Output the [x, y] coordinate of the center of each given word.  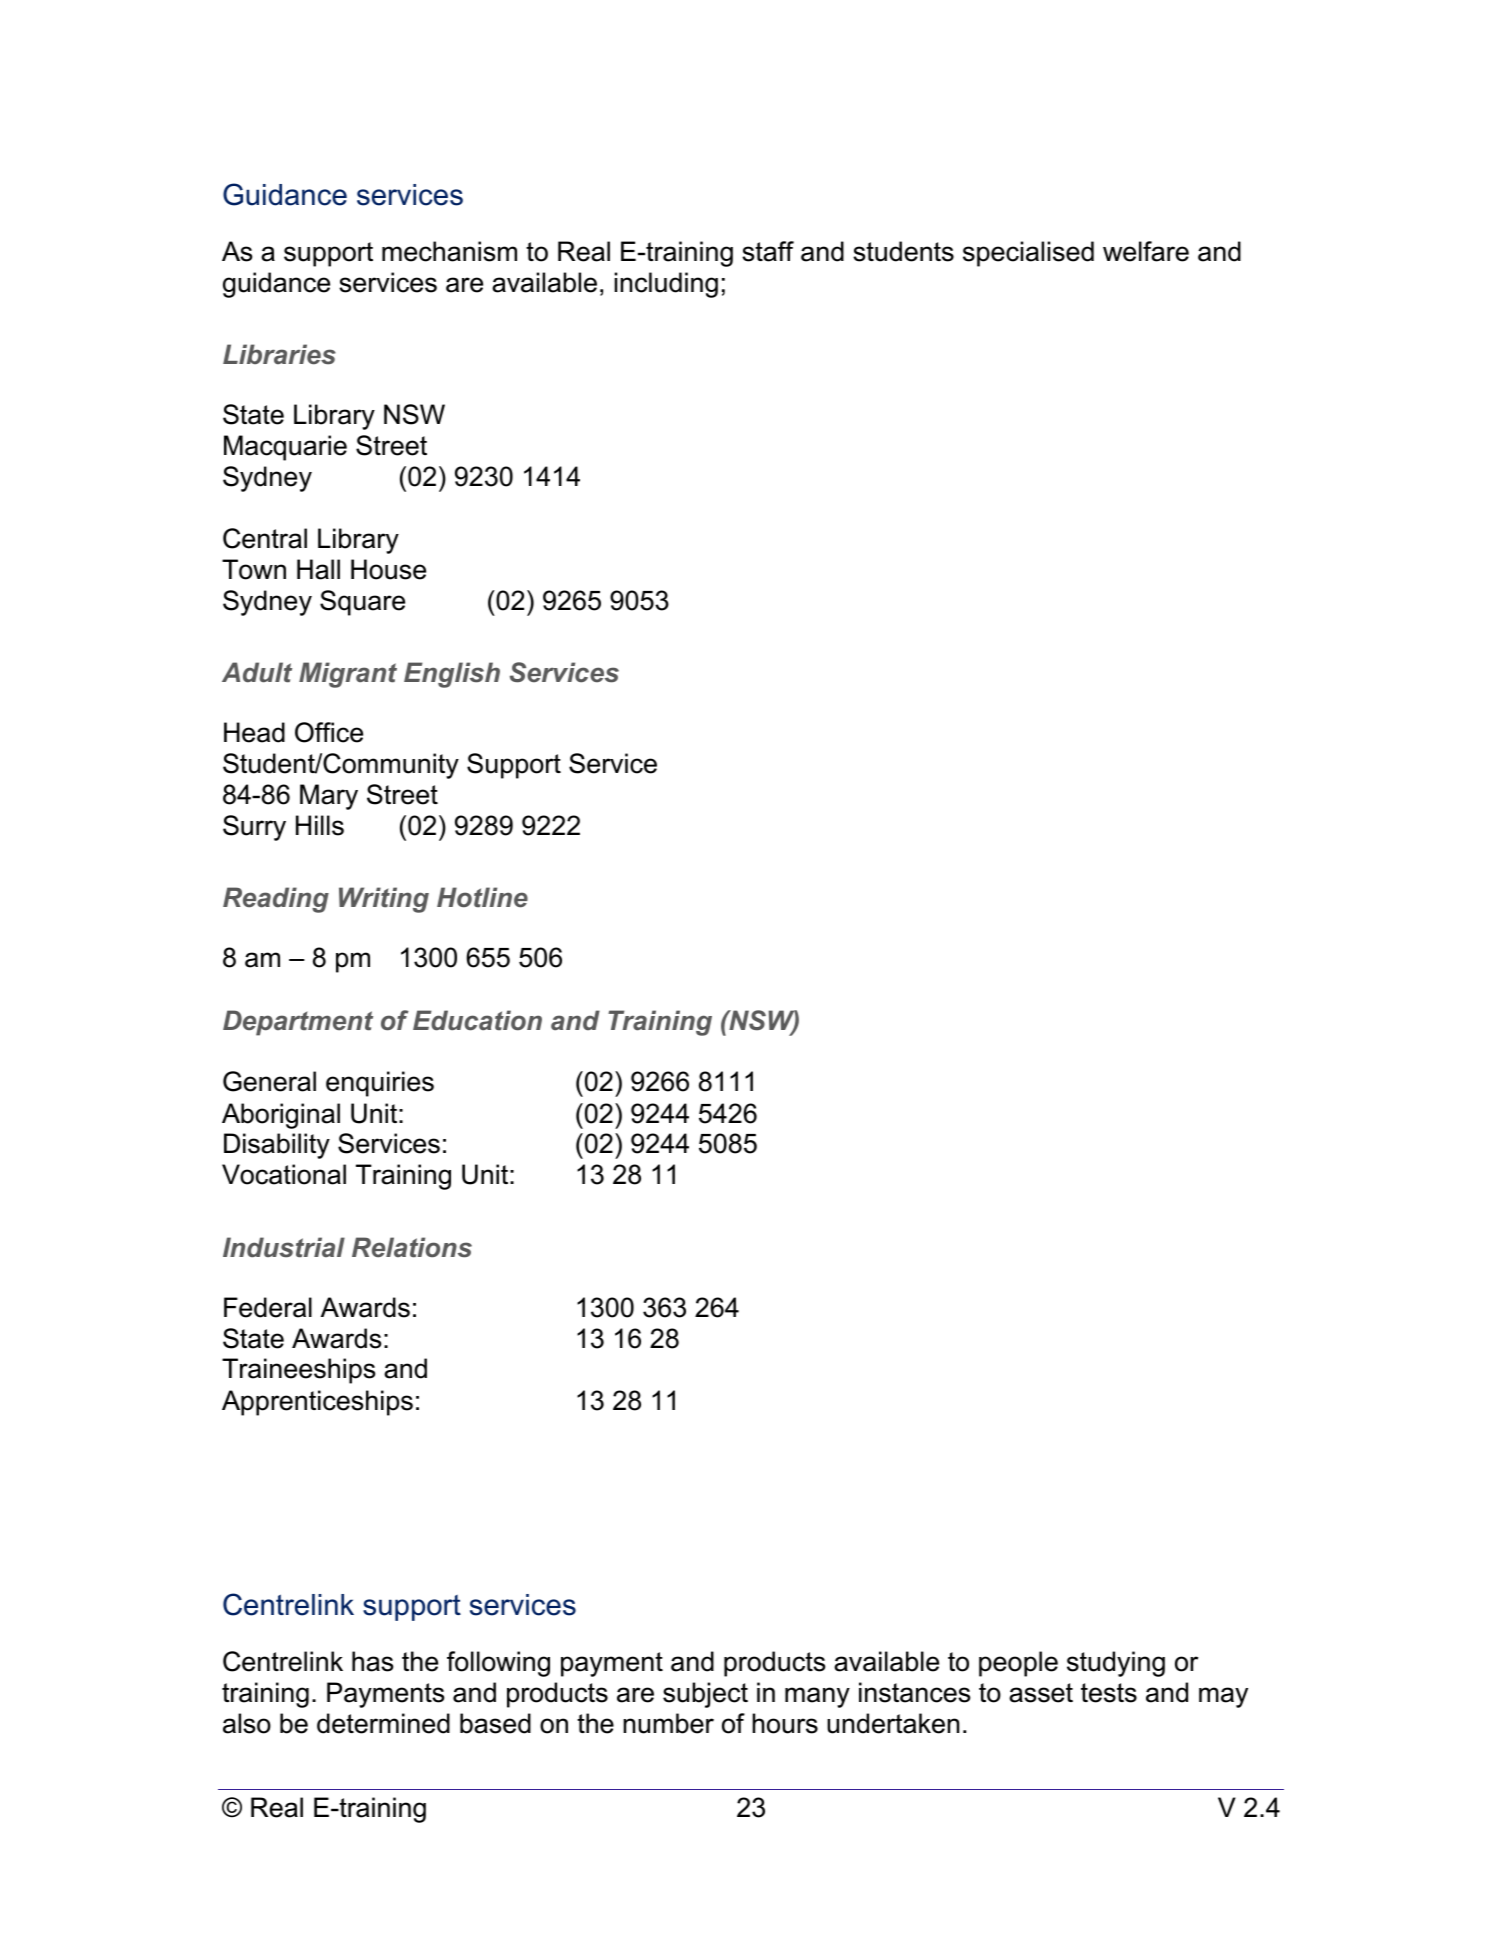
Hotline [482, 897]
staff [768, 251]
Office [329, 732]
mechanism [449, 251]
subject [705, 1695]
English [452, 675]
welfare [1146, 251]
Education [477, 1020]
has [372, 1661]
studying [1116, 1664]
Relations [412, 1247]
